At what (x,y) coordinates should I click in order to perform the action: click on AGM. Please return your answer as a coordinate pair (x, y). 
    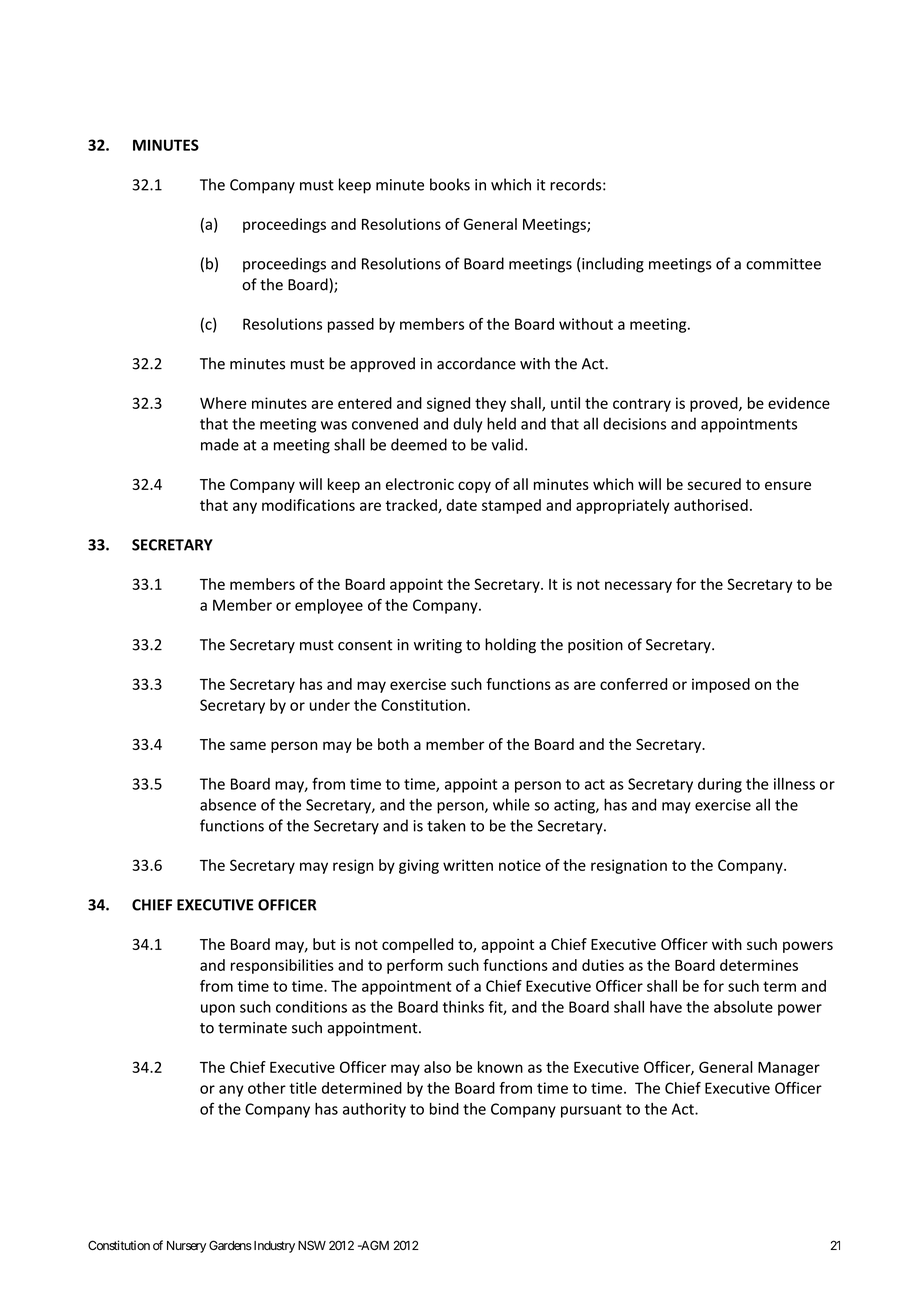
    Looking at the image, I should click on (374, 1245).
